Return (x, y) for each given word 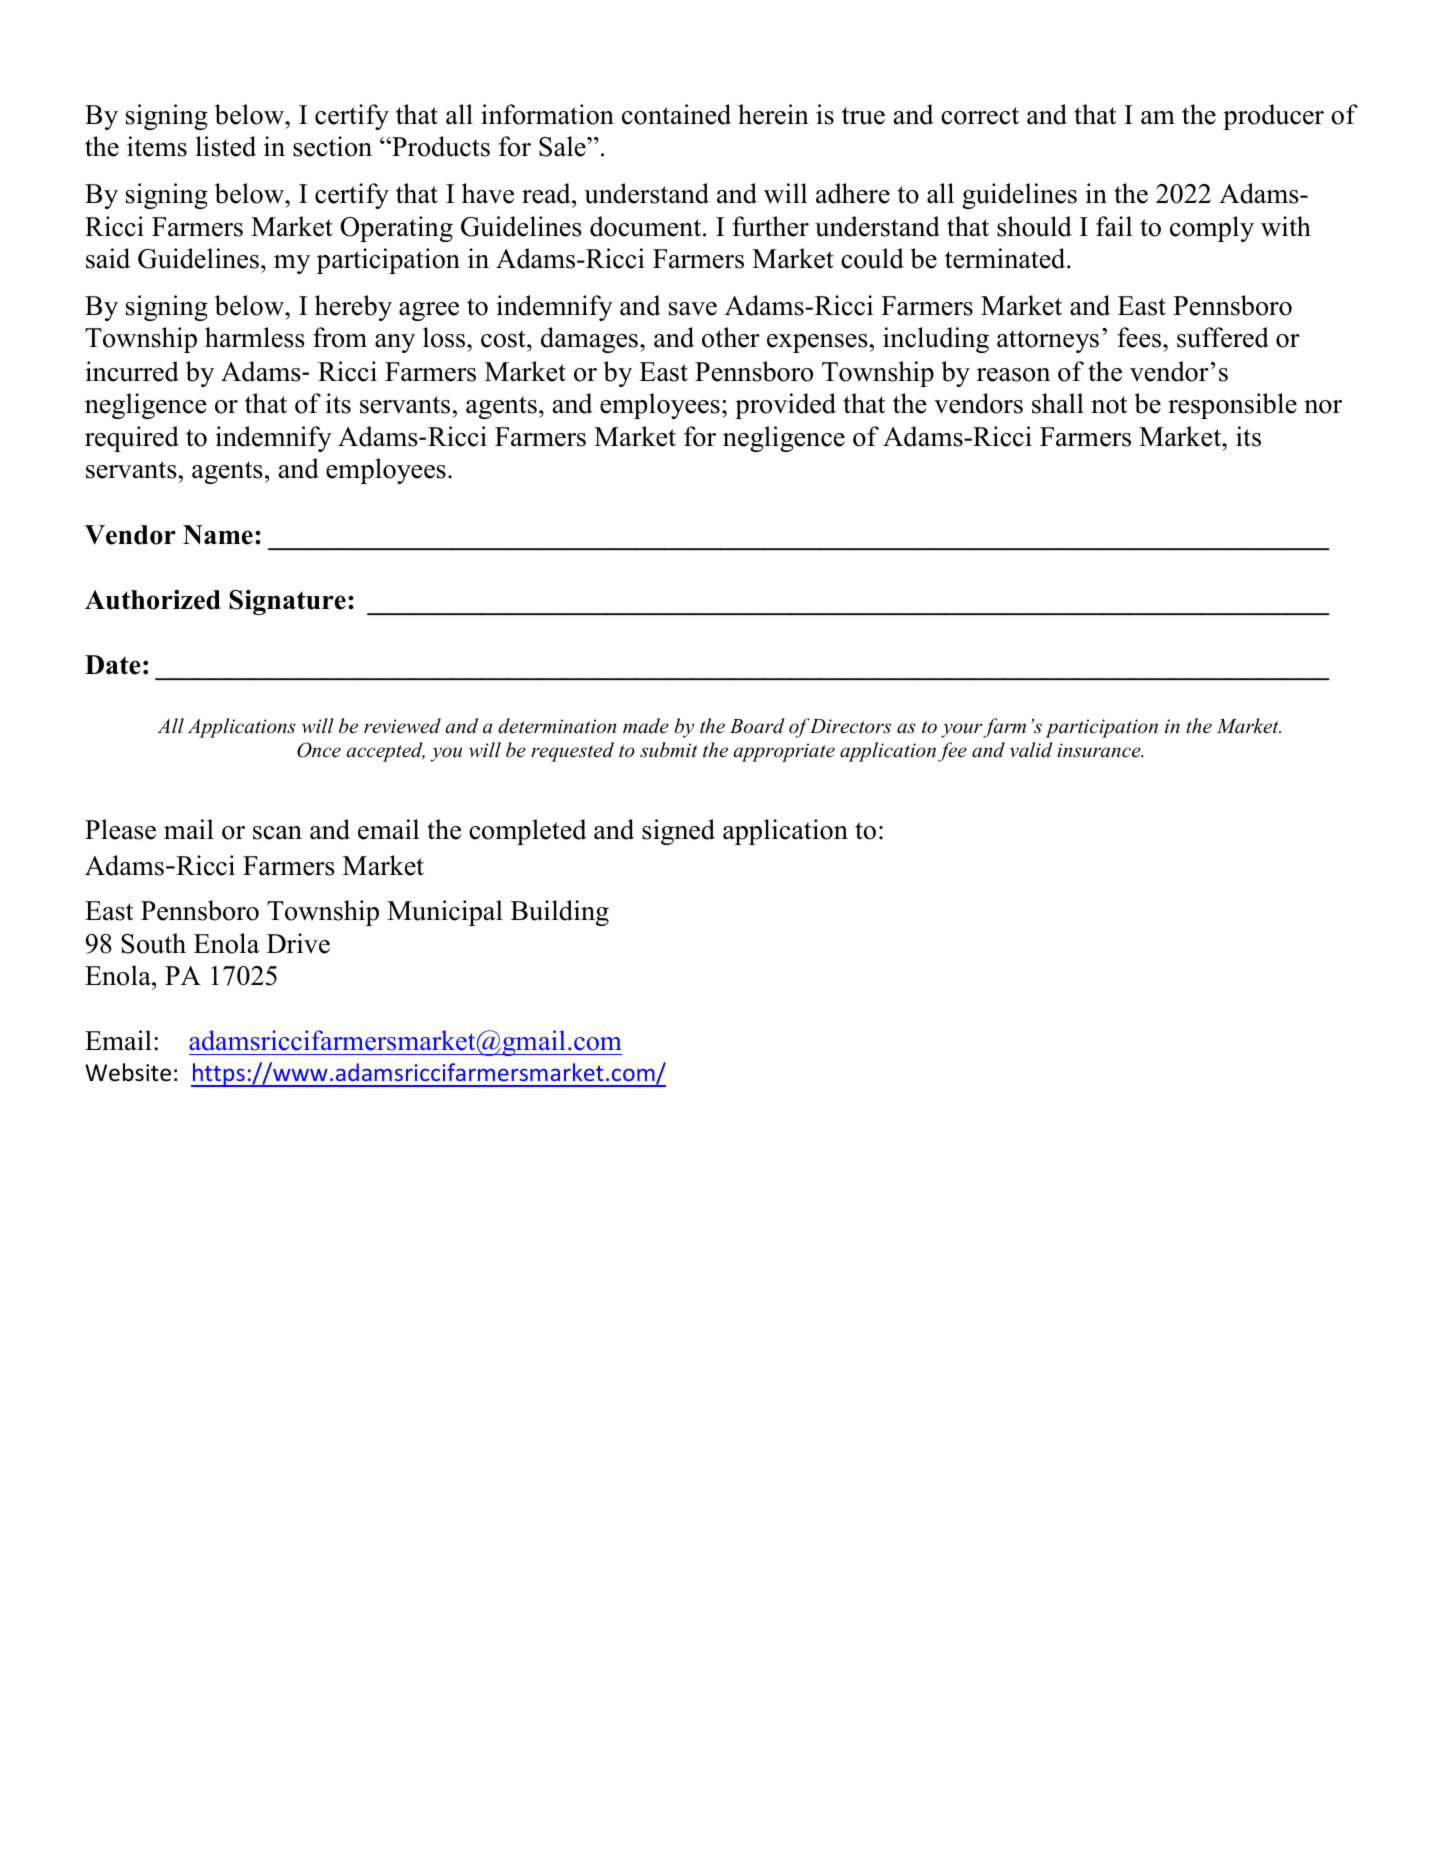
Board (757, 726)
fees (1140, 337)
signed (678, 832)
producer (1273, 117)
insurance (1100, 750)
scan (277, 833)
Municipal (445, 913)
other (731, 337)
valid (1031, 750)
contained (676, 114)
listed (226, 146)
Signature (287, 602)
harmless (255, 337)
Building (560, 913)
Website (128, 1072)
